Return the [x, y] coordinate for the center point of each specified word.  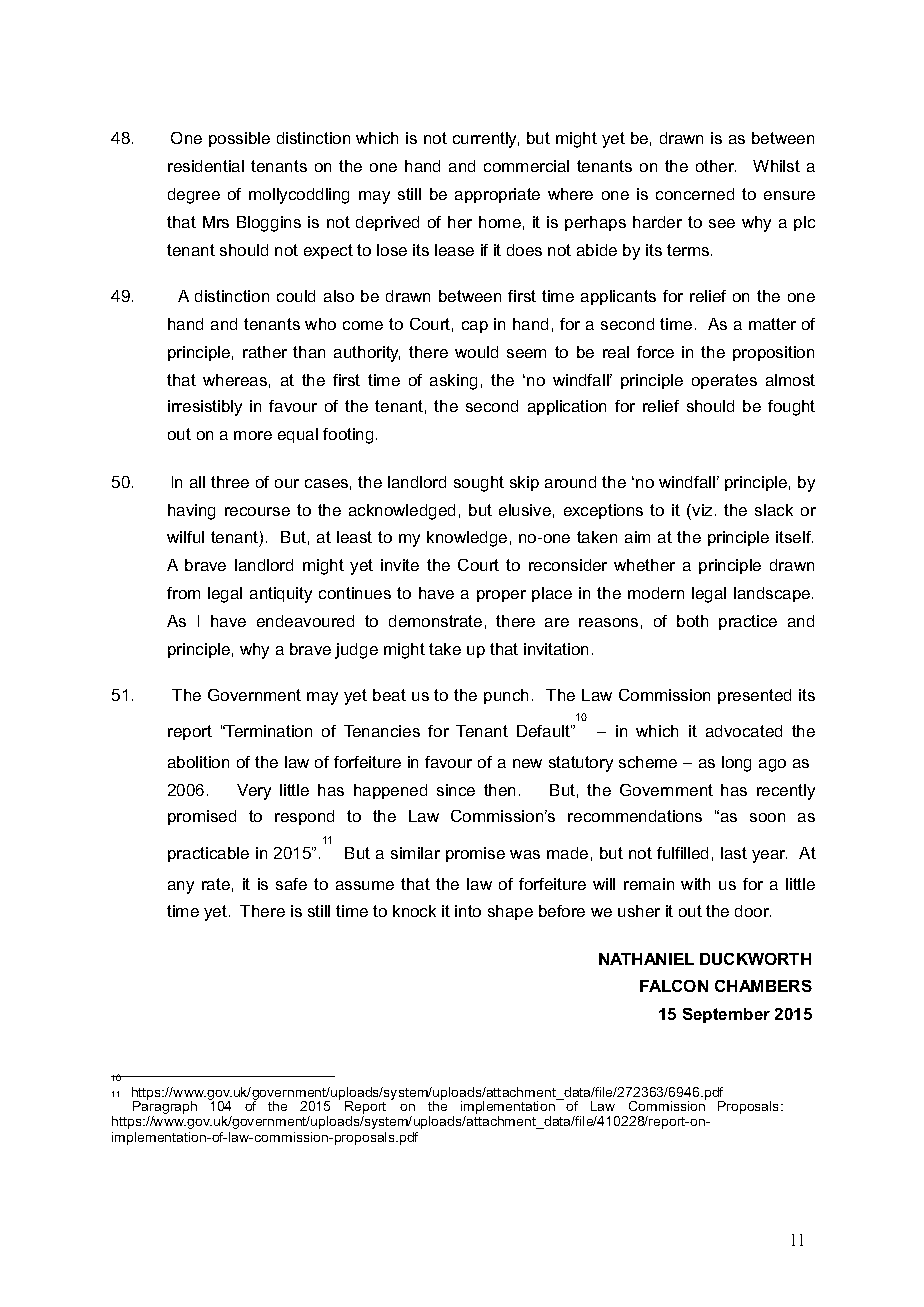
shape [510, 912]
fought [791, 408]
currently [486, 140]
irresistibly [205, 408]
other [716, 166]
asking [453, 382]
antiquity [281, 595]
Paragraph [165, 1108]
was [525, 854]
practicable [208, 854]
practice [748, 622]
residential [206, 166]
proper [501, 596]
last [734, 853]
